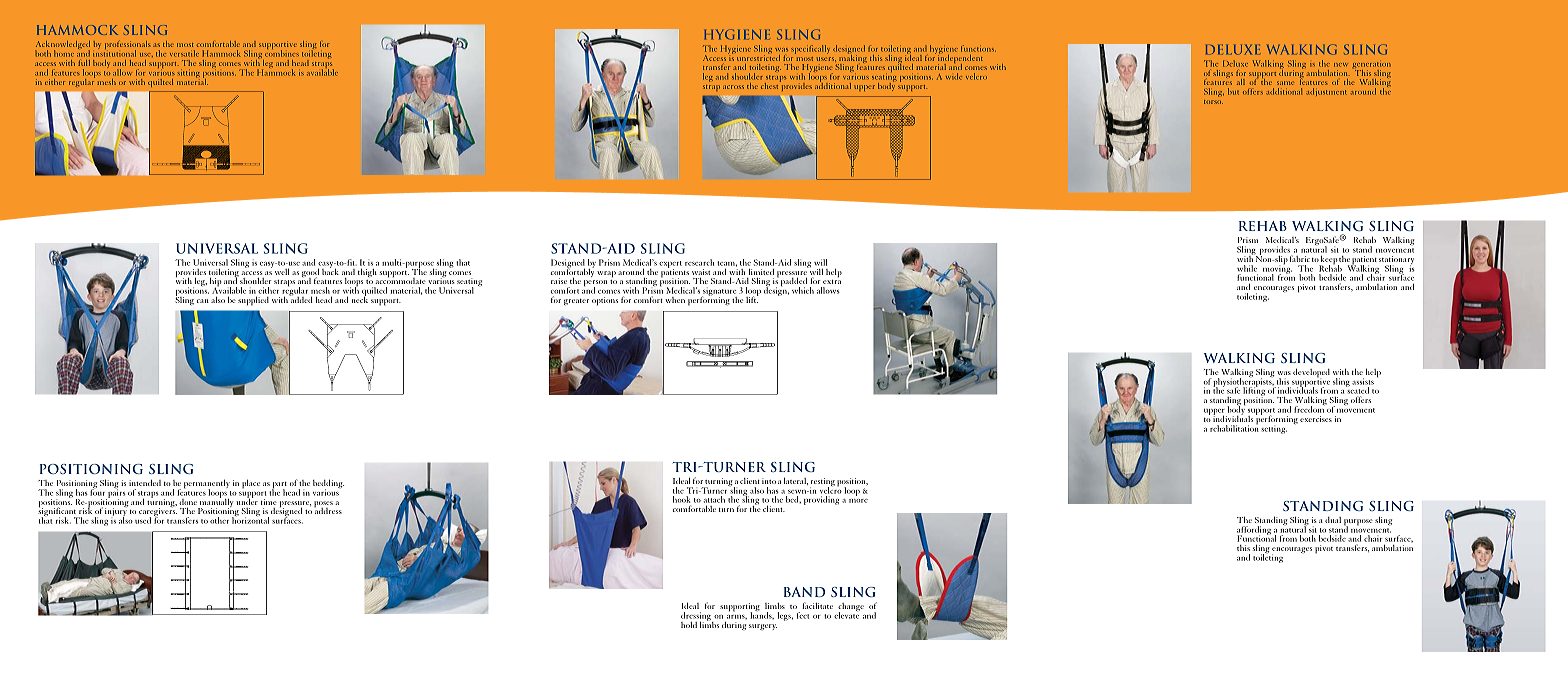 This image has width=1568, height=676. I want to click on place, so click(251, 484).
